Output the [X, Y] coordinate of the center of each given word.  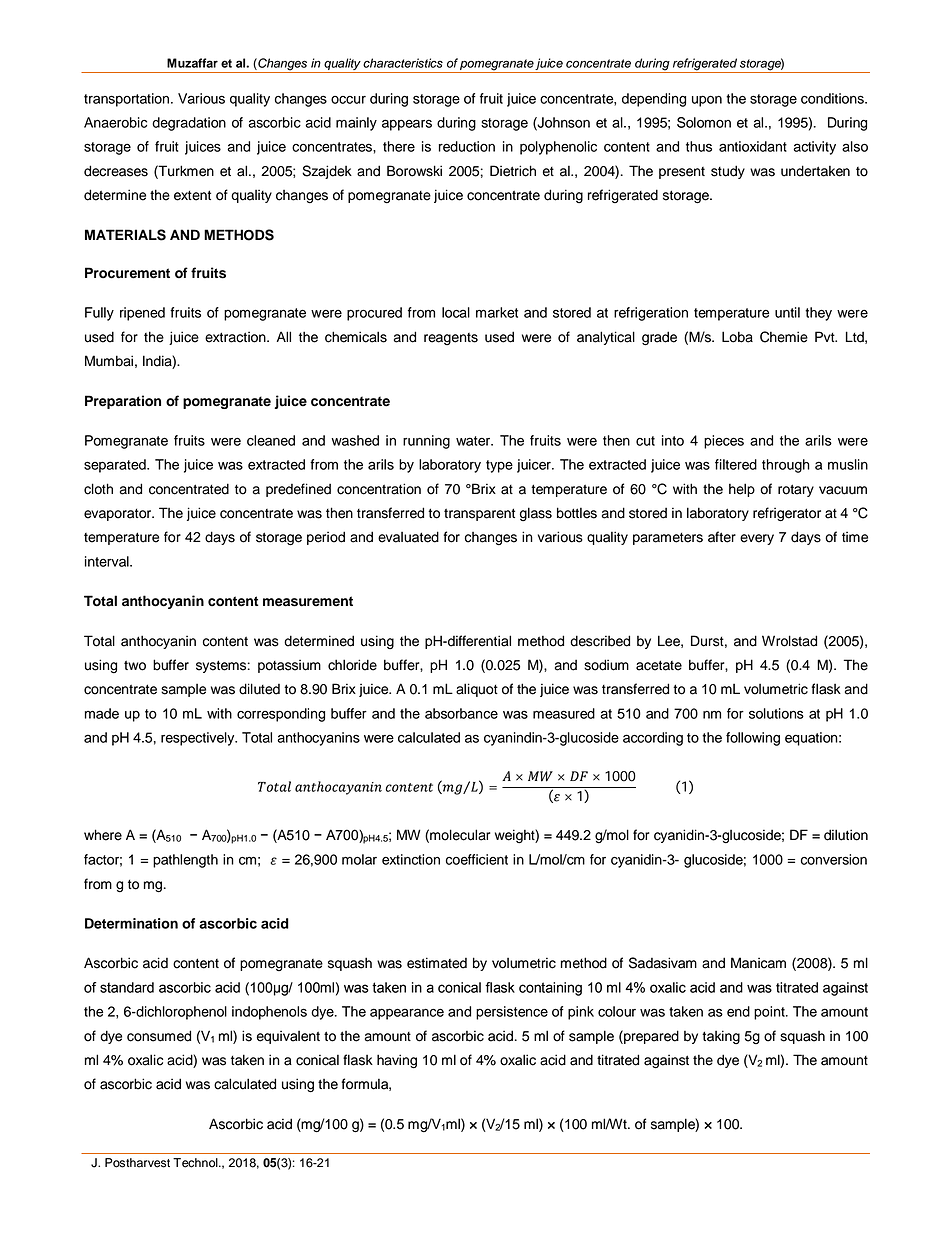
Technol [196, 1163]
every [757, 539]
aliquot [477, 690]
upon [707, 101]
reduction [467, 146]
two [135, 665]
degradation [189, 124]
